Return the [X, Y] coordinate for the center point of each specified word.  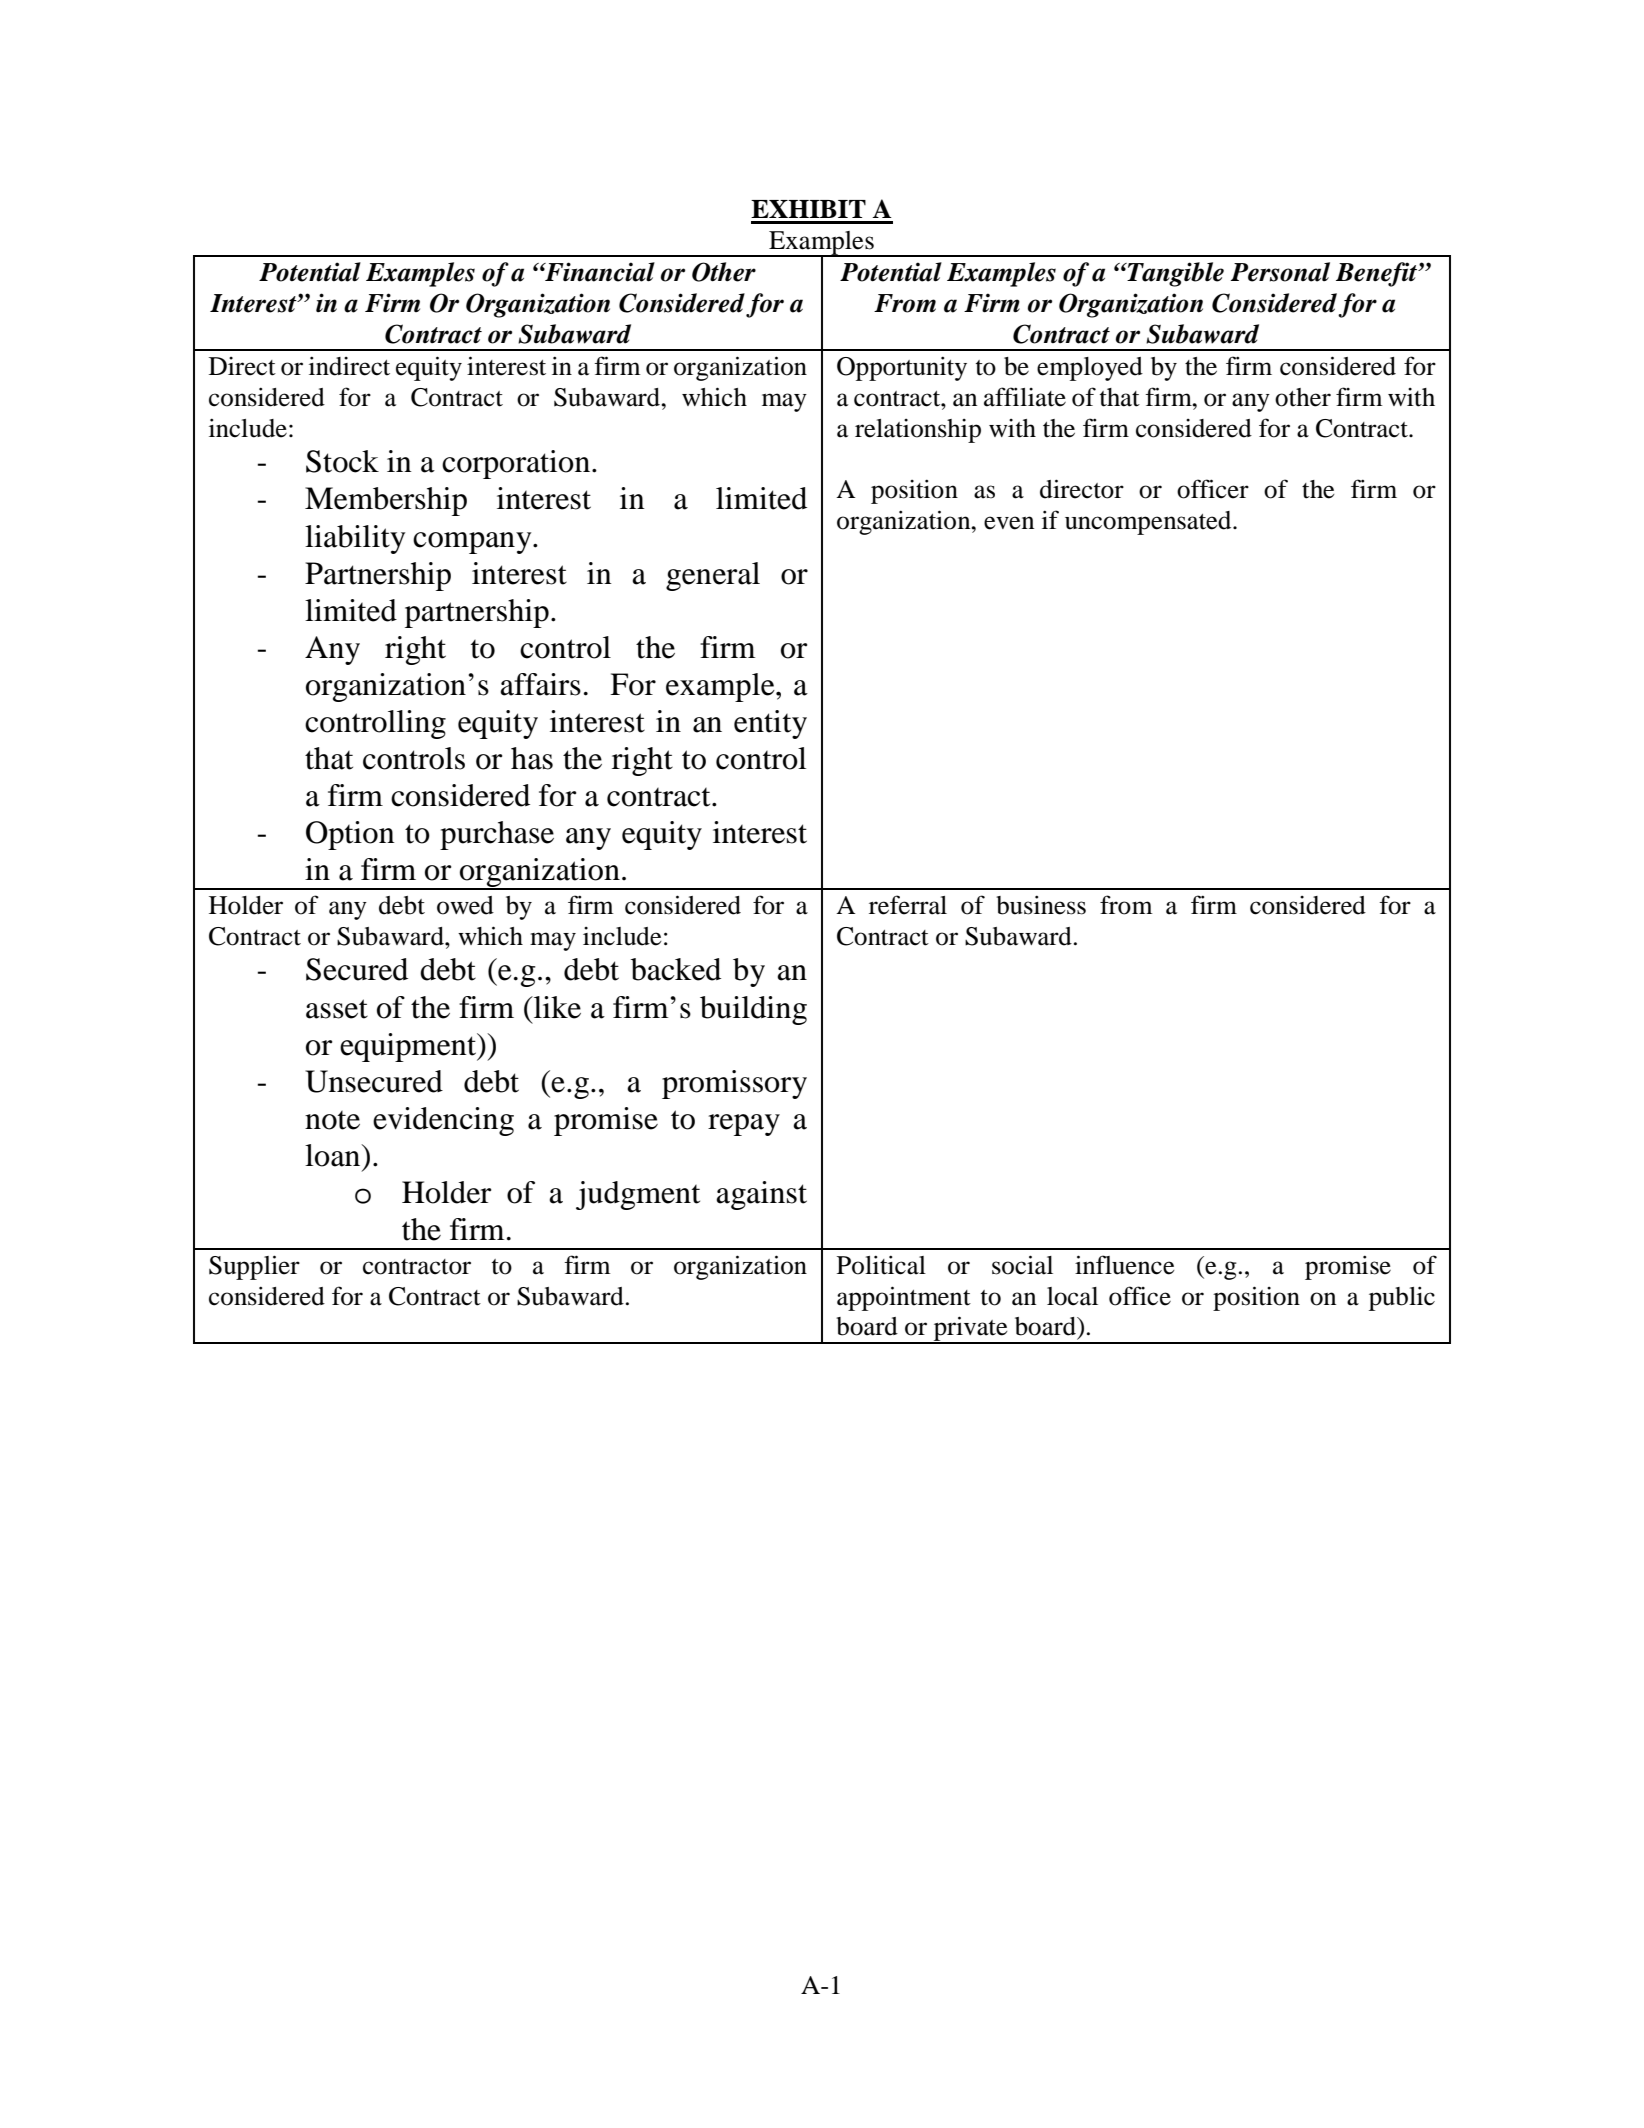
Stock [342, 461]
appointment [904, 1298]
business [1041, 905]
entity [770, 724]
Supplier [254, 1267]
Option [350, 835]
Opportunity [902, 368]
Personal [1280, 272]
